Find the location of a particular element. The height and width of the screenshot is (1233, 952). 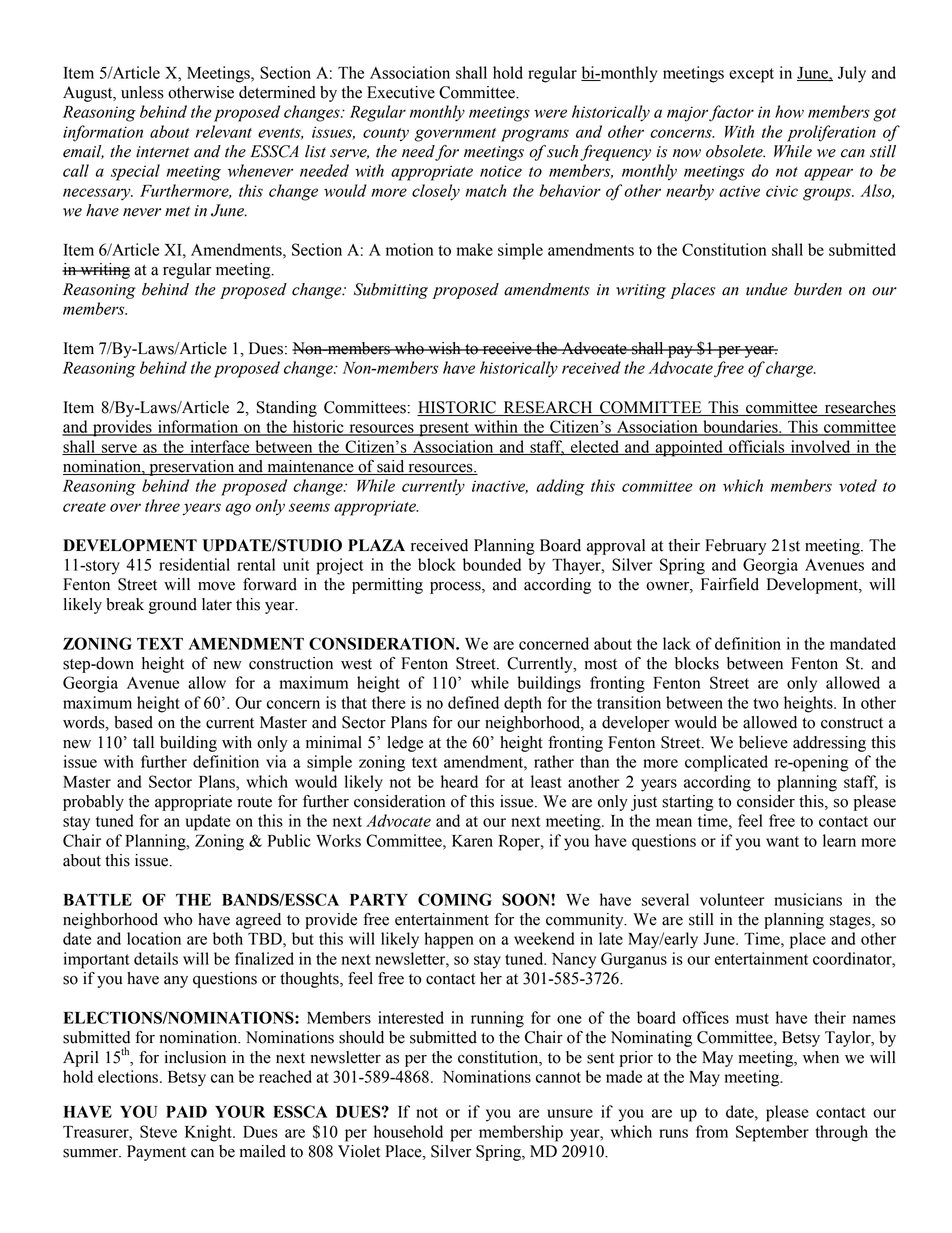

unless is located at coordinates (142, 92).
